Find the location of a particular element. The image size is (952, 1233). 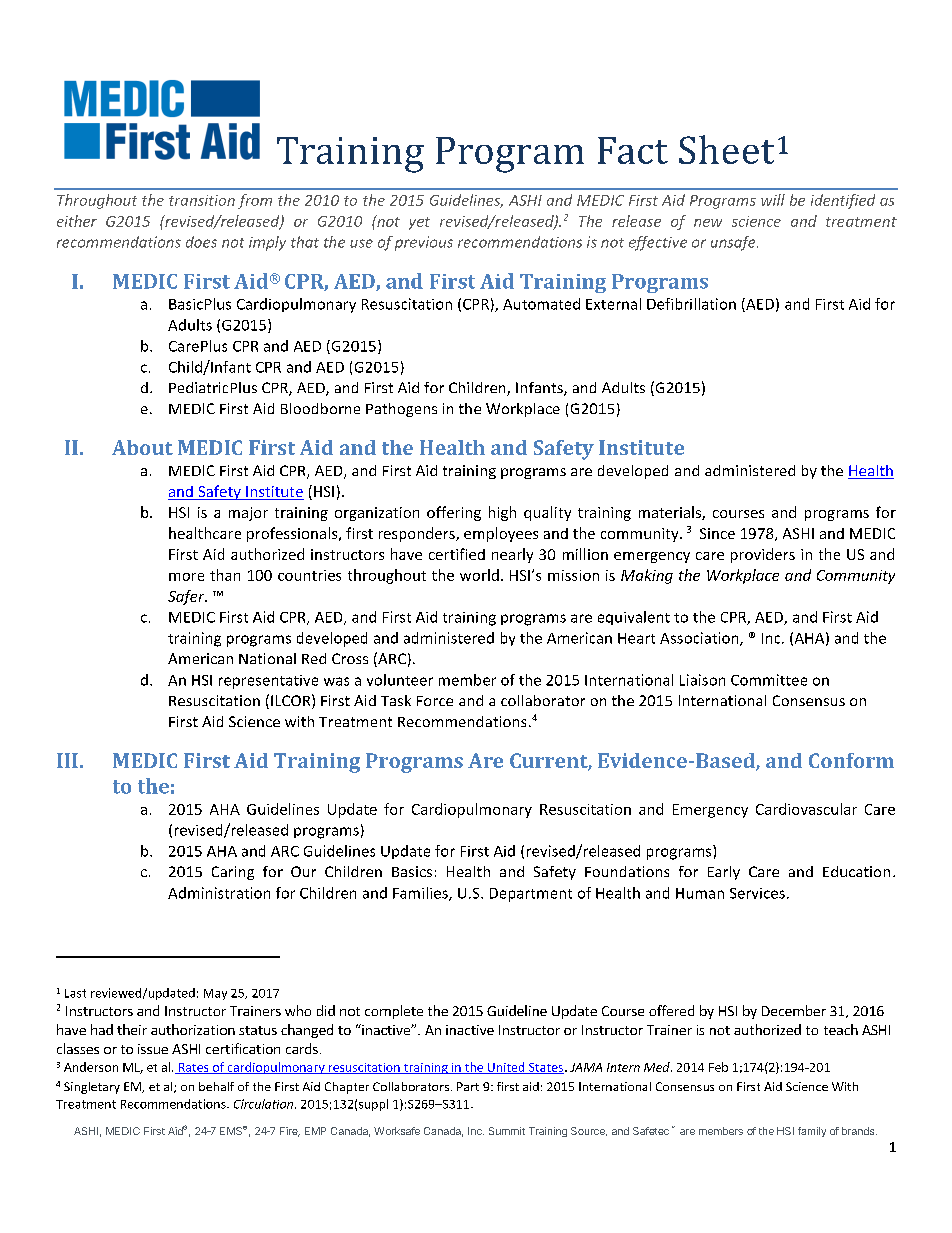

Committee is located at coordinates (769, 680).
